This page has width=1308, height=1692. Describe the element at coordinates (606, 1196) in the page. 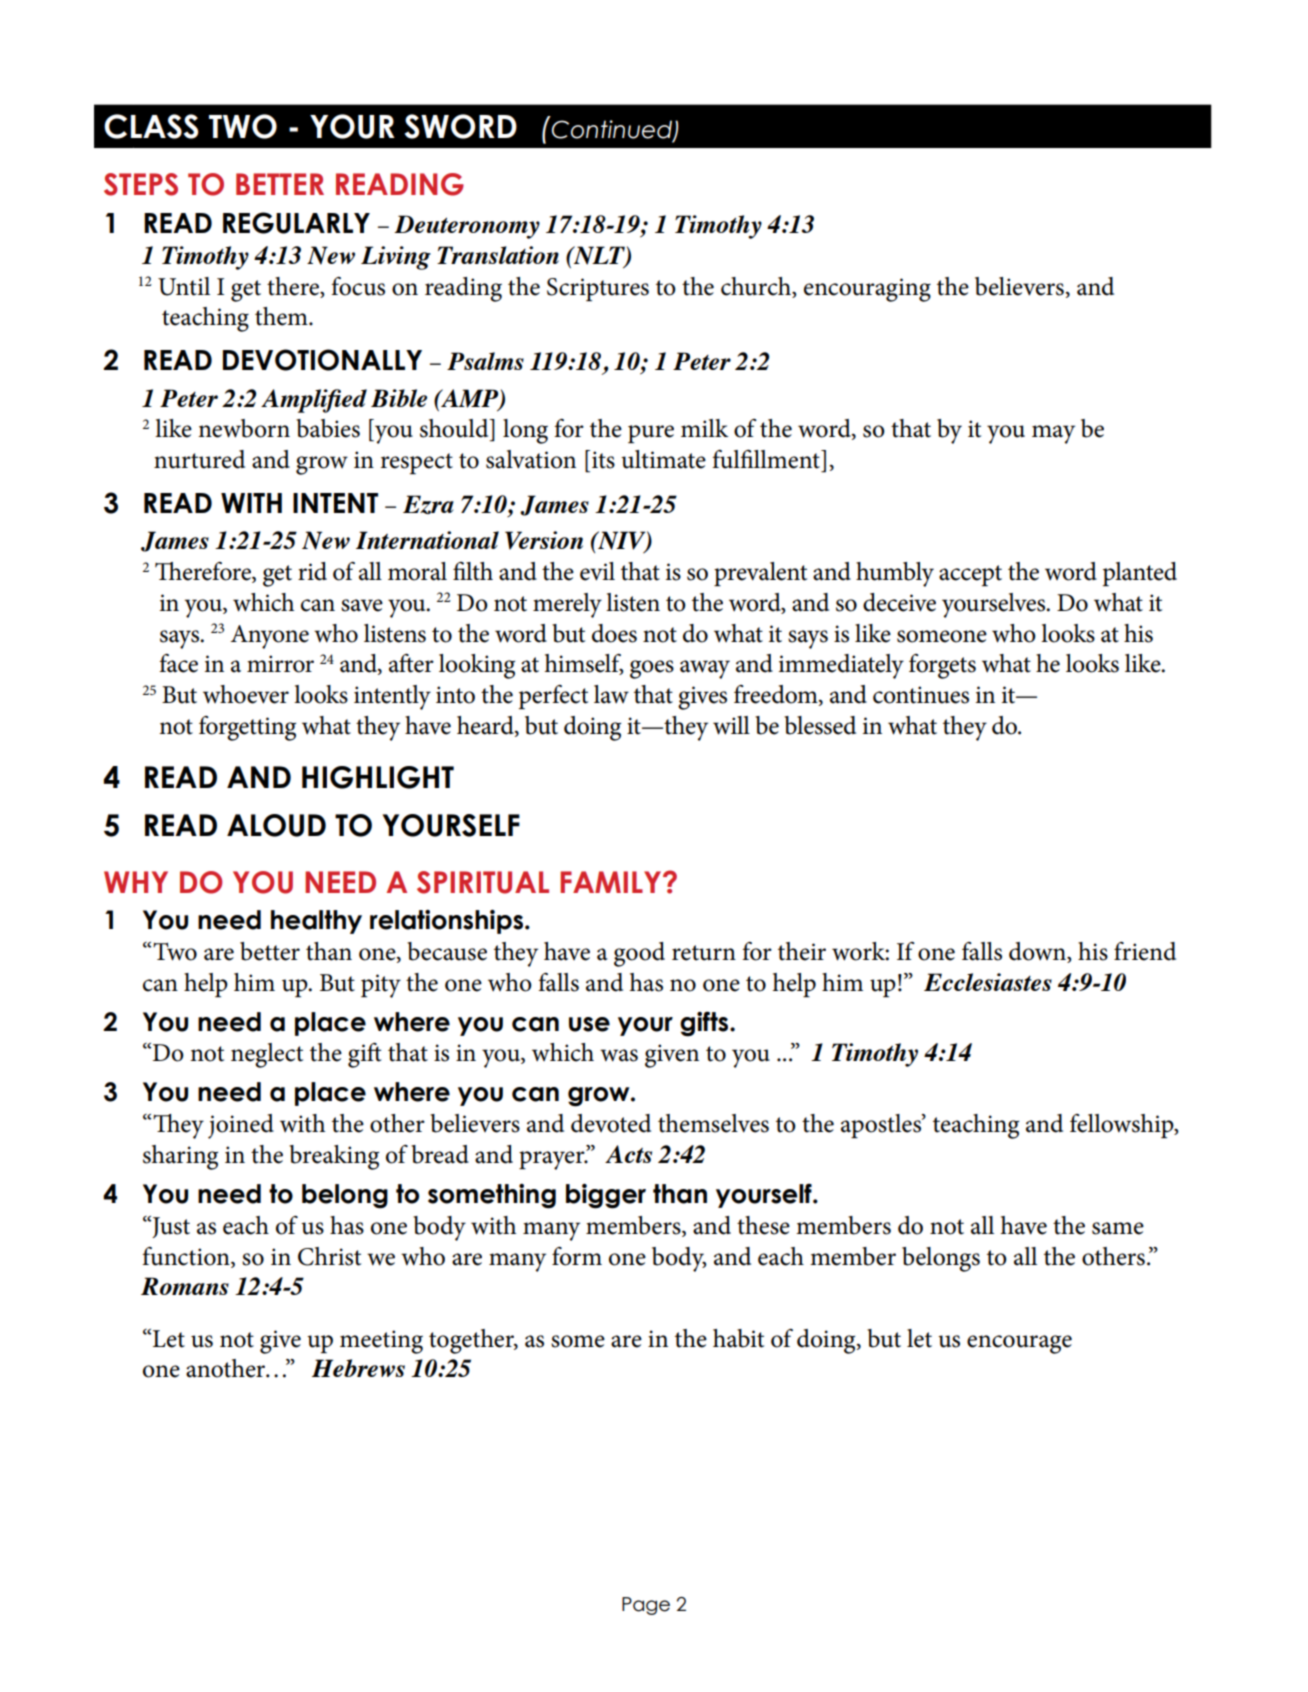

I see `bigger` at that location.
